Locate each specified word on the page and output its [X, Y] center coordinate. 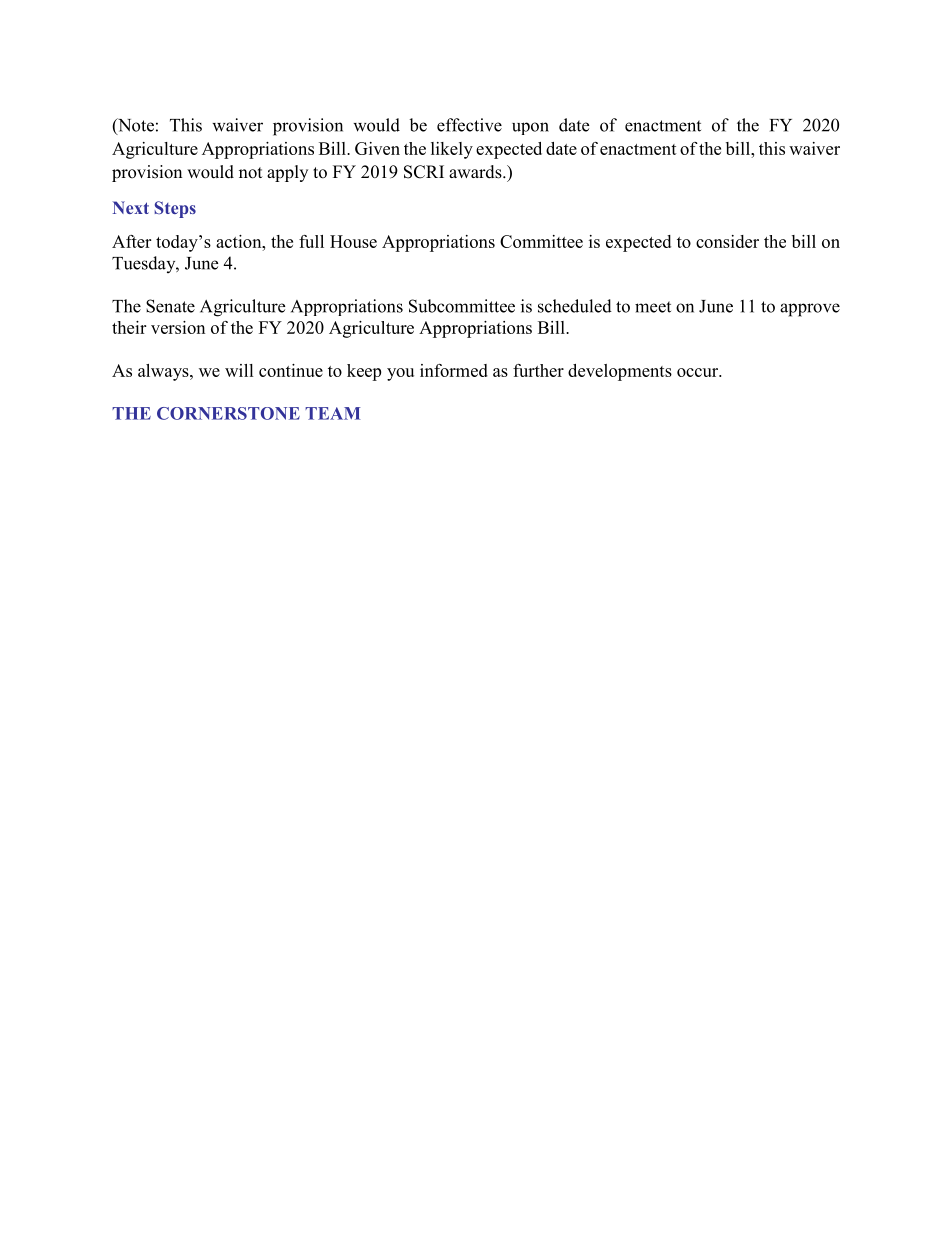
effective [469, 125]
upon [530, 128]
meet [653, 307]
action [240, 241]
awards [476, 172]
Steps [175, 209]
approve [810, 310]
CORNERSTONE [228, 413]
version [178, 327]
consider [727, 241]
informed [454, 370]
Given [377, 148]
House [353, 241]
